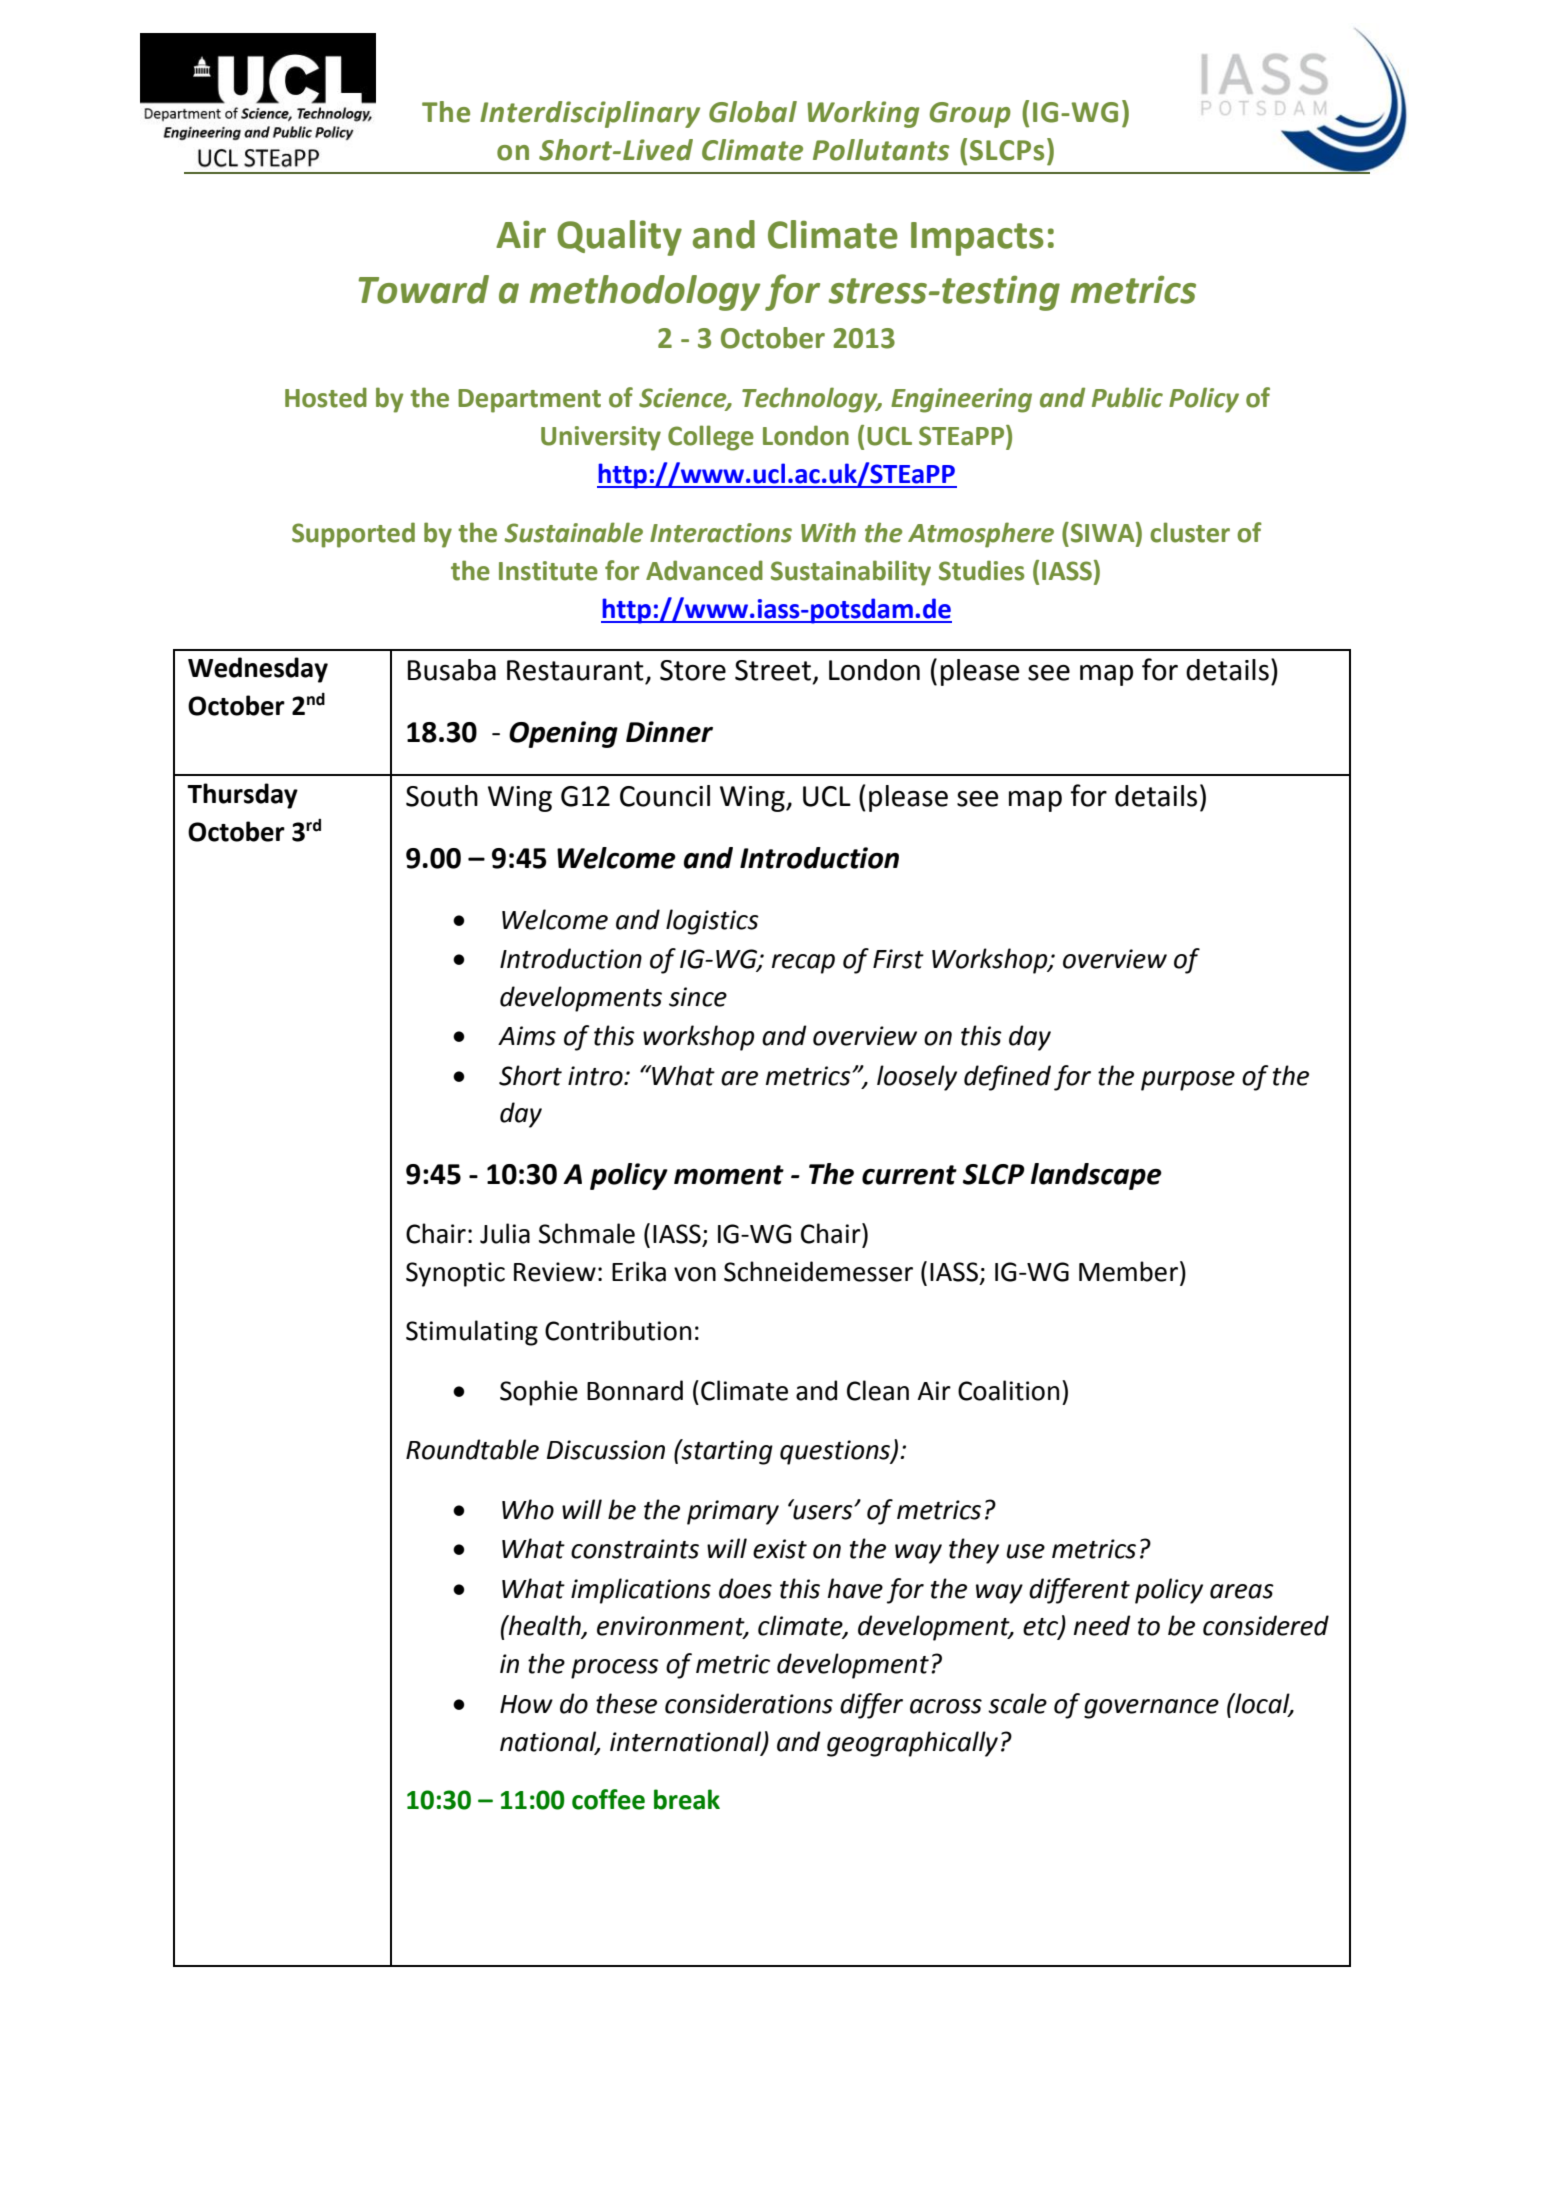 The image size is (1553, 2197). What do you see at coordinates (970, 115) in the screenshot?
I see `Group` at bounding box center [970, 115].
